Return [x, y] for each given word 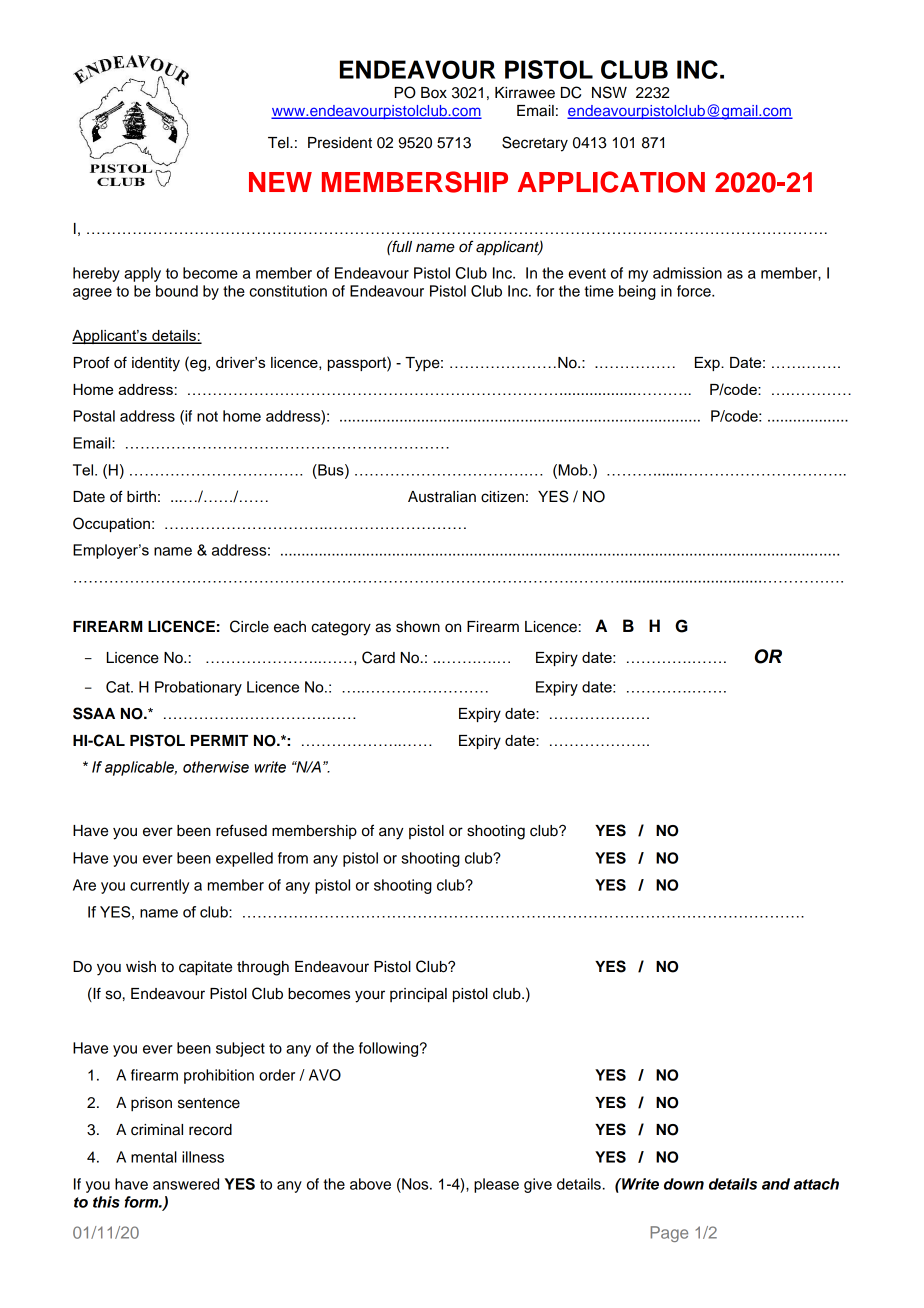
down [684, 1184]
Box [434, 92]
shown [418, 627]
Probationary [198, 688]
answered [186, 1184]
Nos [415, 1184]
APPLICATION [611, 182]
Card [378, 657]
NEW [280, 182]
